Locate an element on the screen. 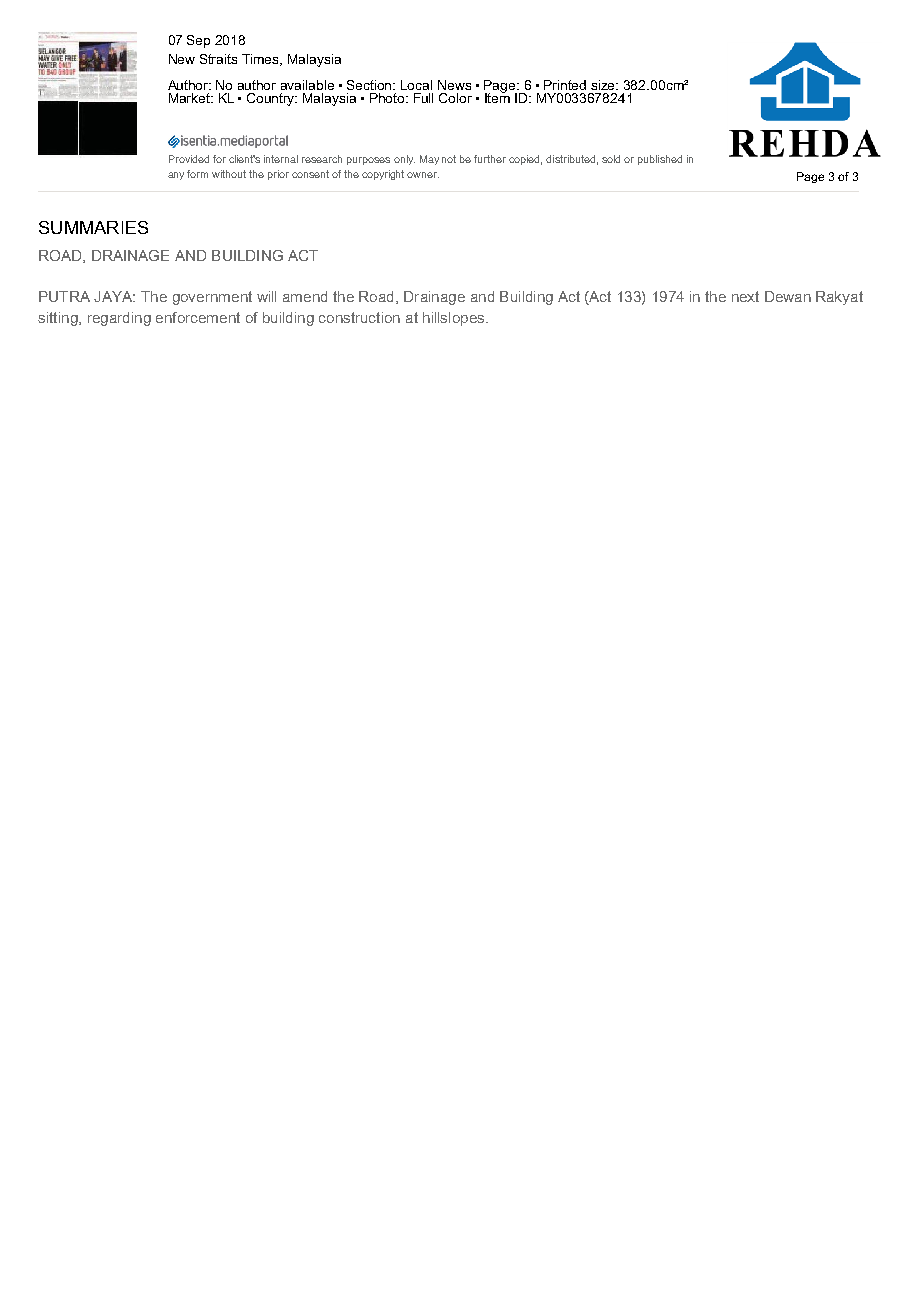  Printed is located at coordinates (565, 85).
